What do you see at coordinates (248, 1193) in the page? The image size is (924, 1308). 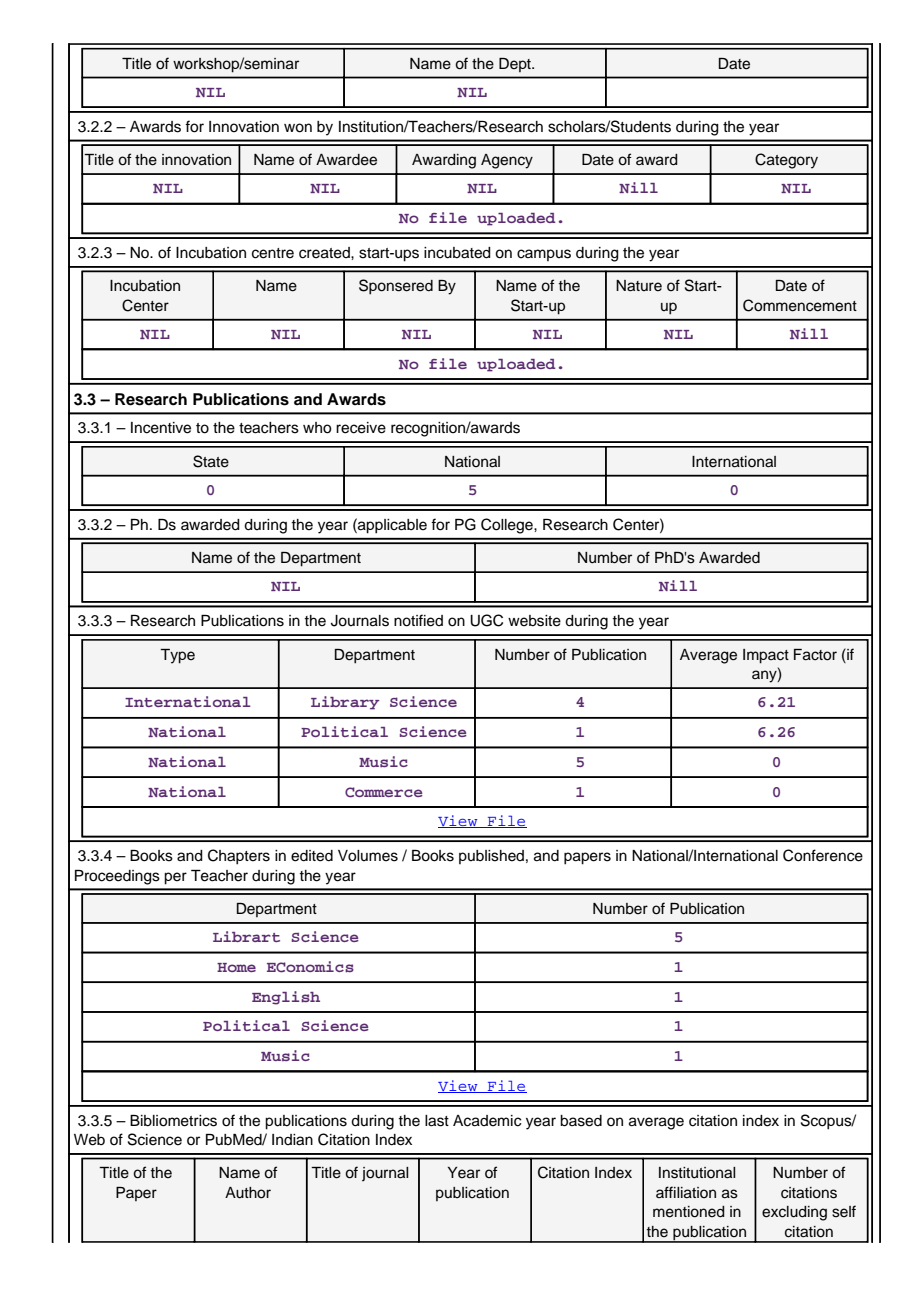 I see `Author` at bounding box center [248, 1193].
